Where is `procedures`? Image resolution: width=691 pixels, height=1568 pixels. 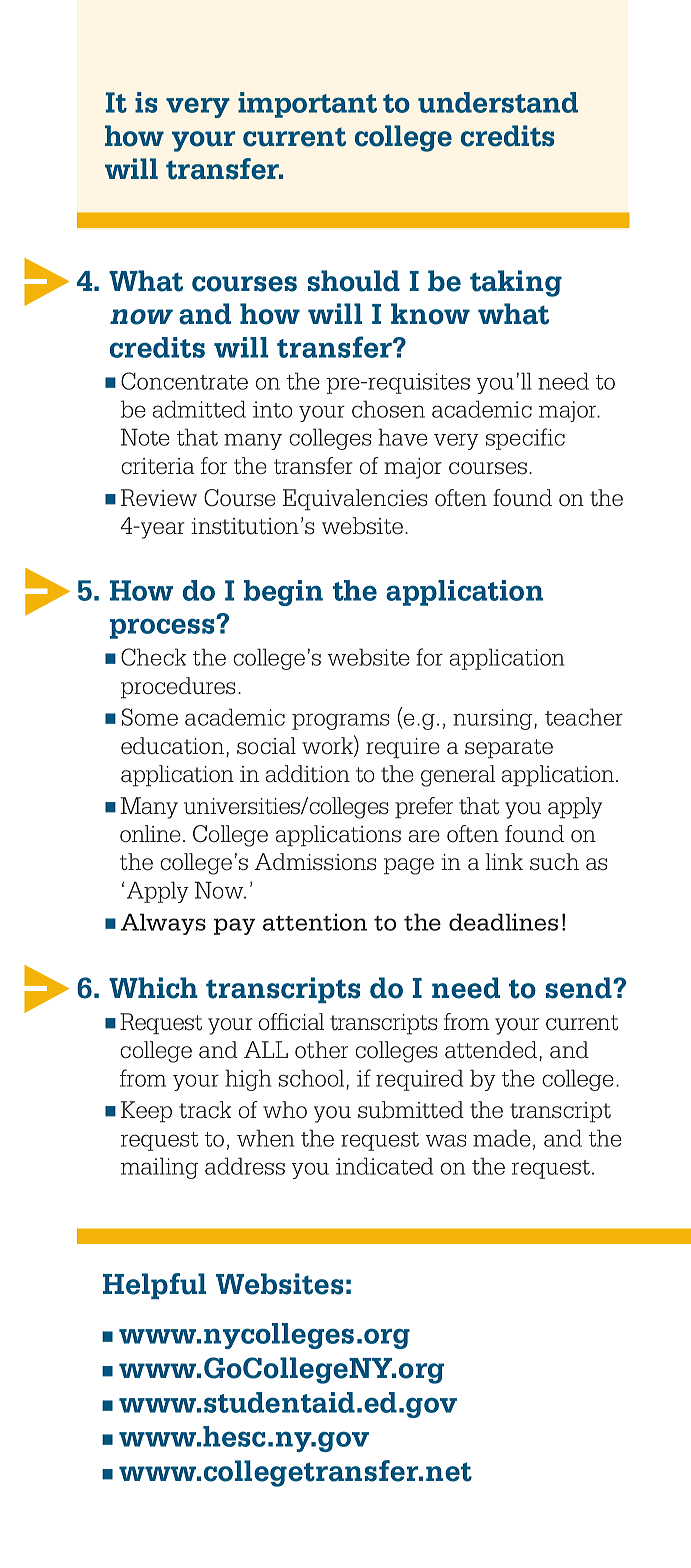
procedures is located at coordinates (178, 688).
